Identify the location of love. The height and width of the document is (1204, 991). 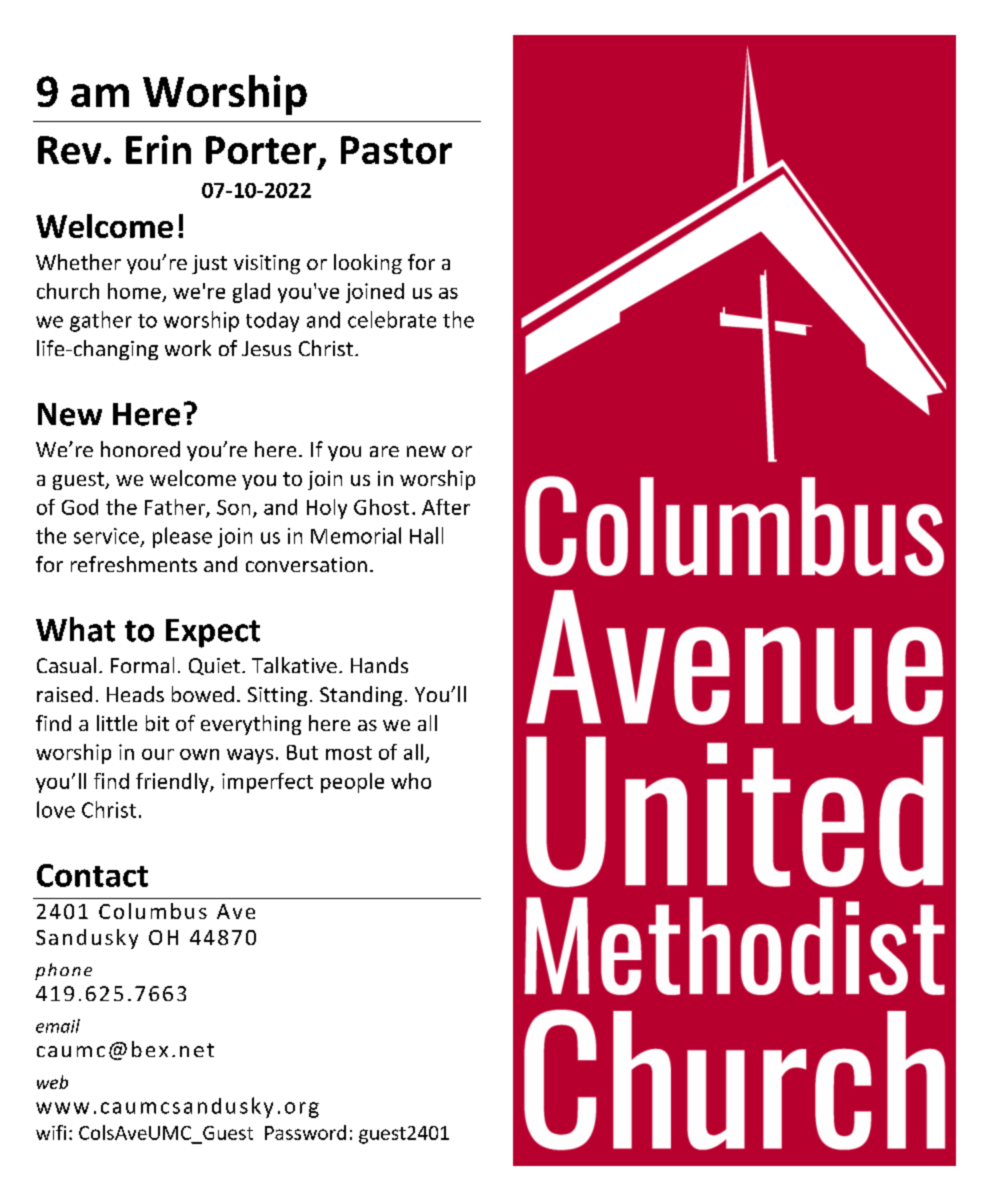
(56, 809).
